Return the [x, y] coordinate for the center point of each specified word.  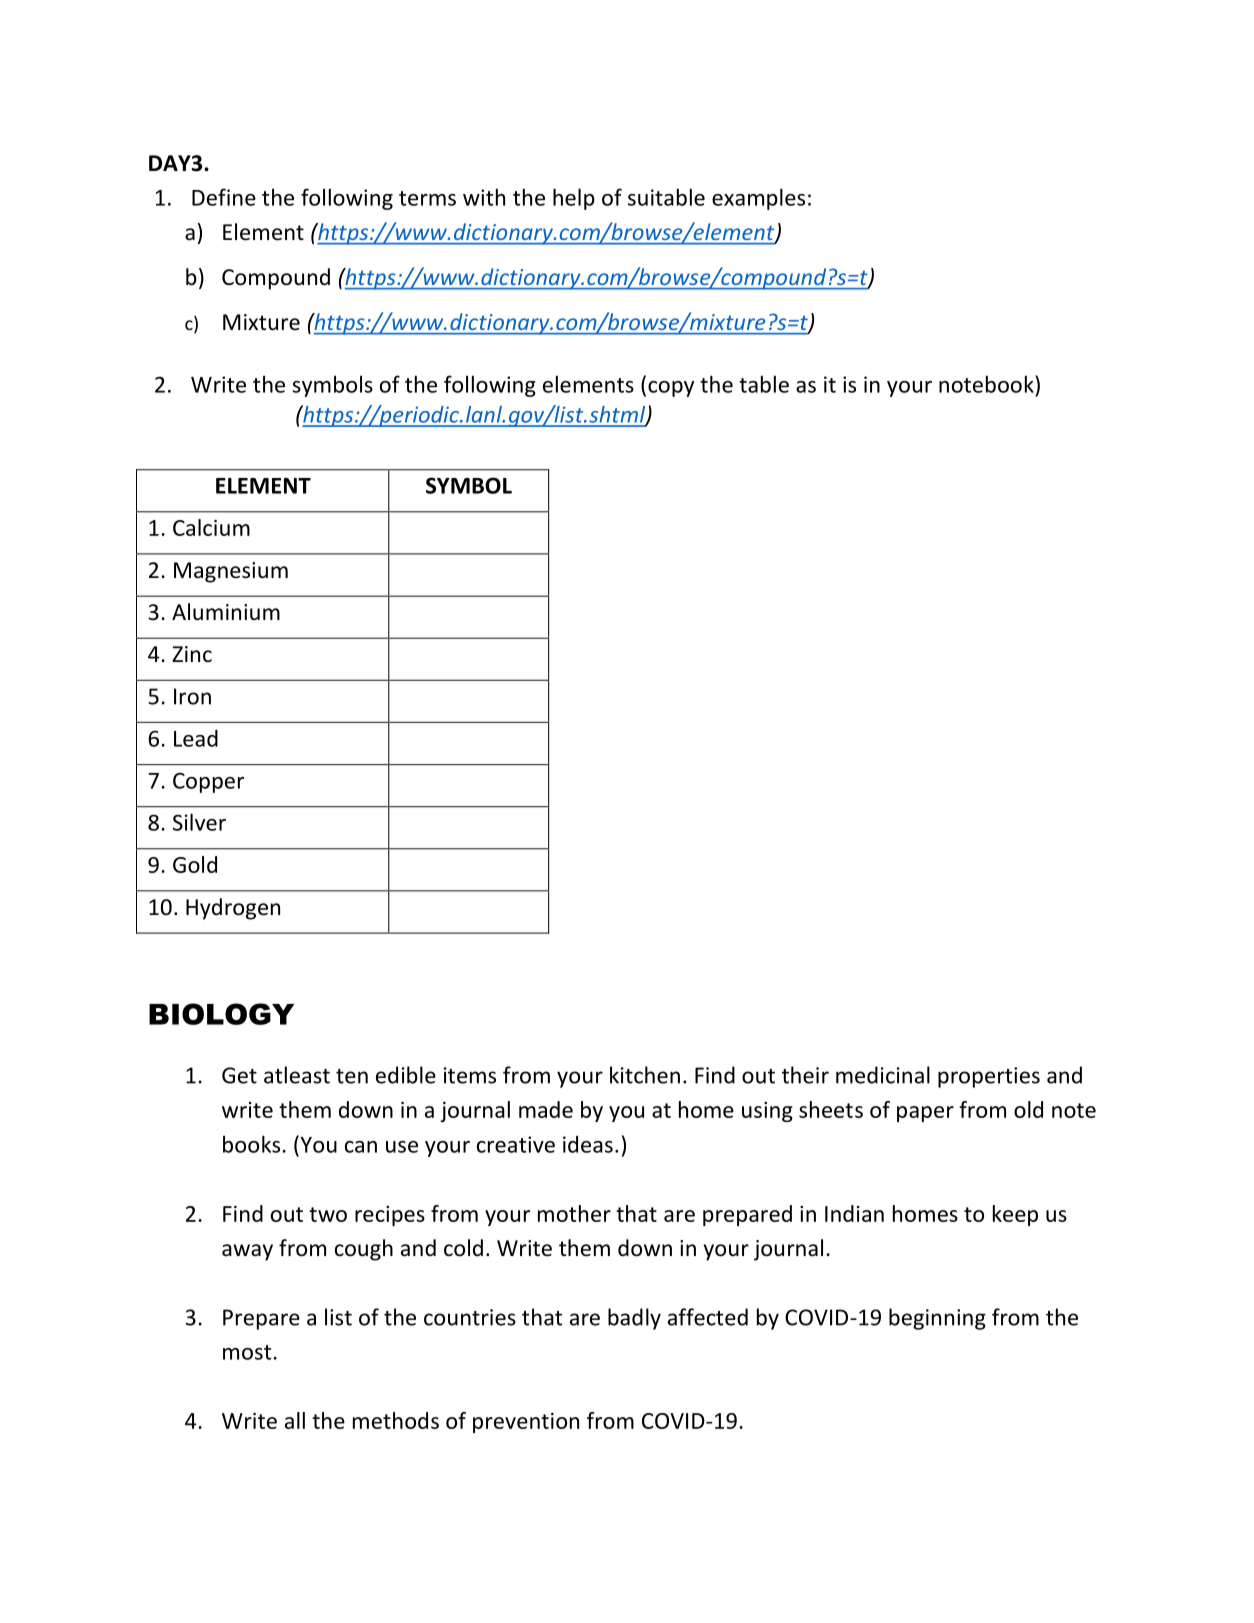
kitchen [645, 1075]
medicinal [883, 1075]
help [574, 199]
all [295, 1420]
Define [224, 197]
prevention [526, 1423]
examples [758, 199]
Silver [199, 822]
